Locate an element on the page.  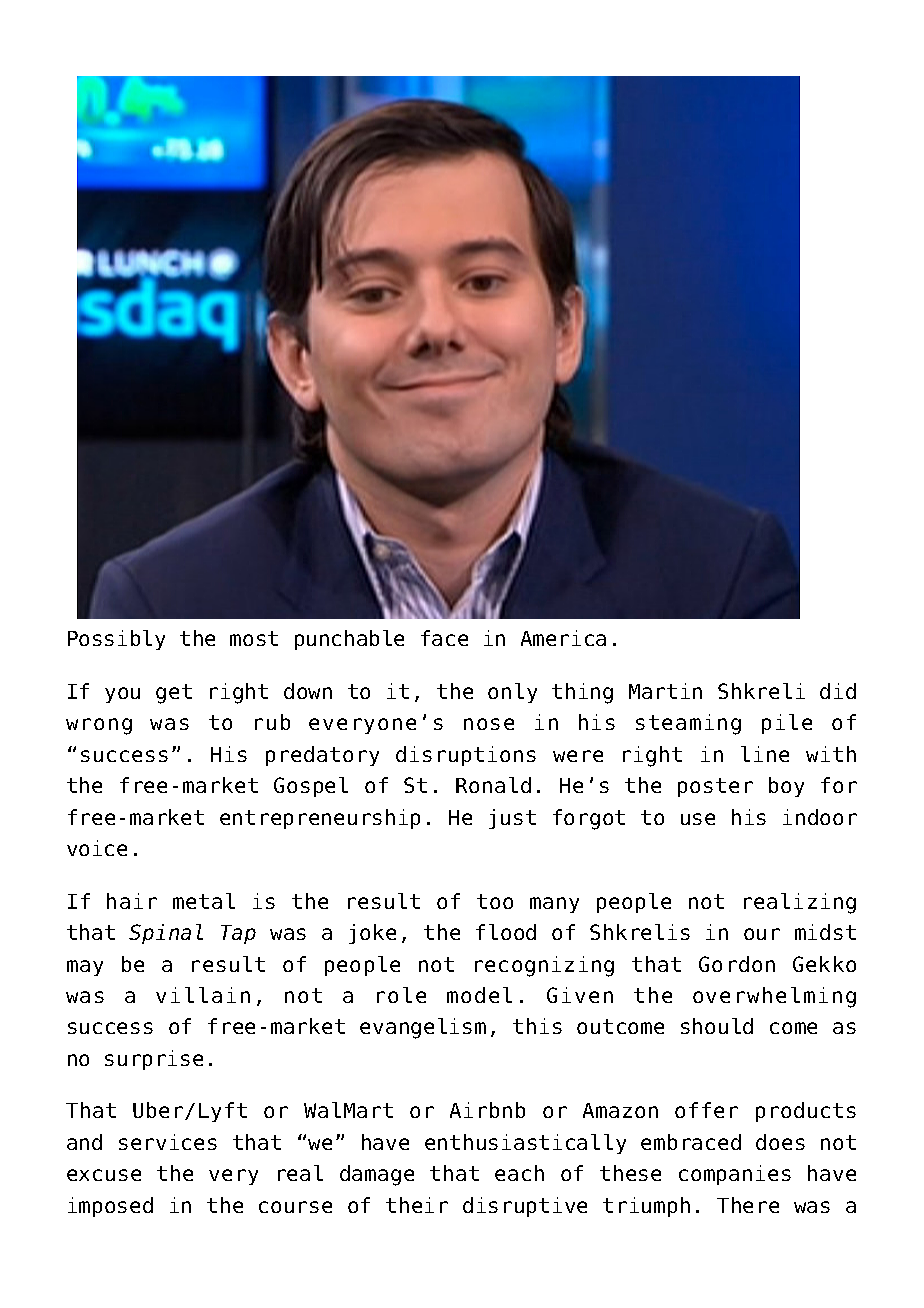
model is located at coordinates (479, 995).
